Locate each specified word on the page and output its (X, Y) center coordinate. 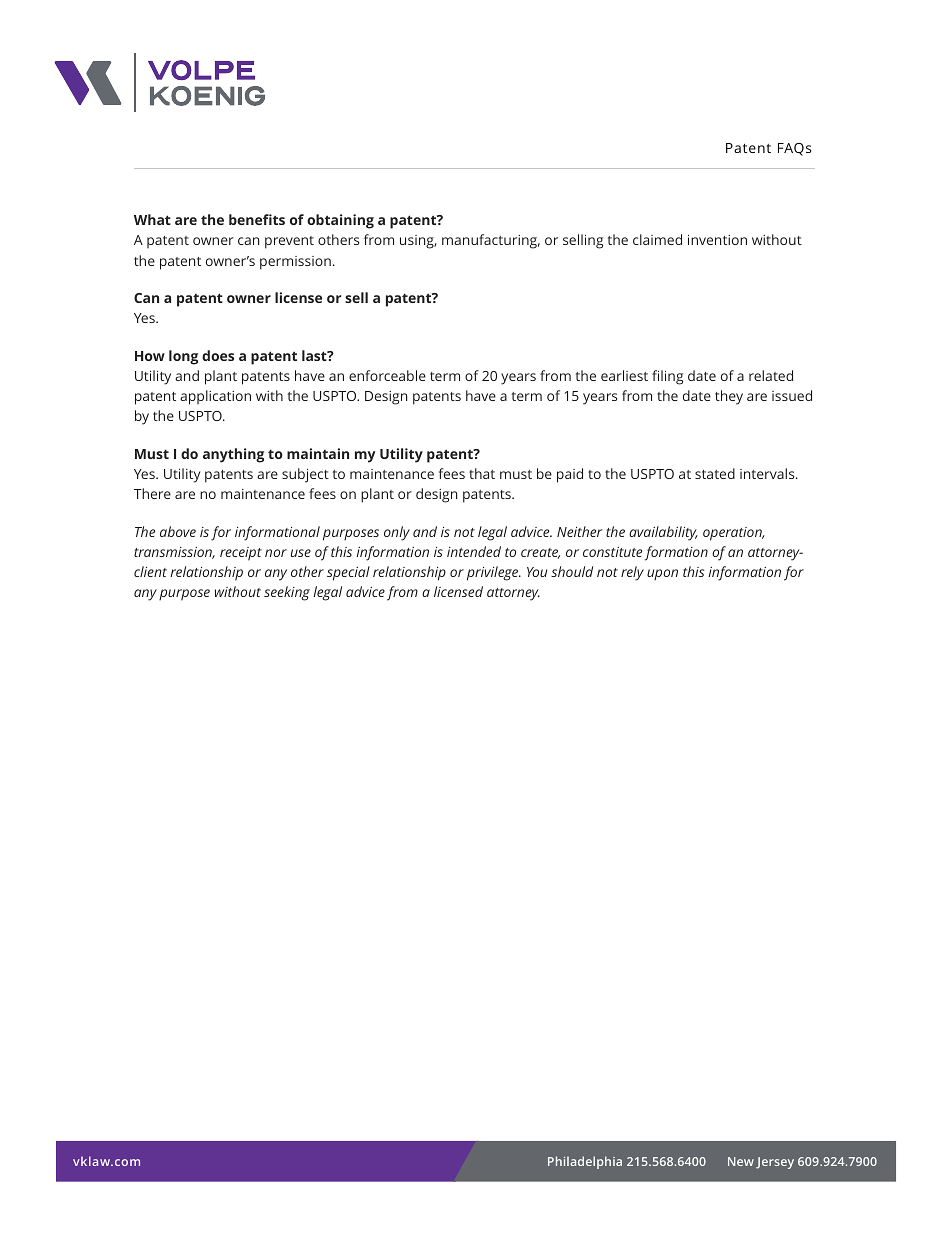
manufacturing (491, 241)
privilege (494, 573)
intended (474, 551)
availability (663, 533)
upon (662, 575)
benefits (257, 219)
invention (717, 240)
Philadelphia (585, 1162)
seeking (287, 593)
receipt (241, 554)
